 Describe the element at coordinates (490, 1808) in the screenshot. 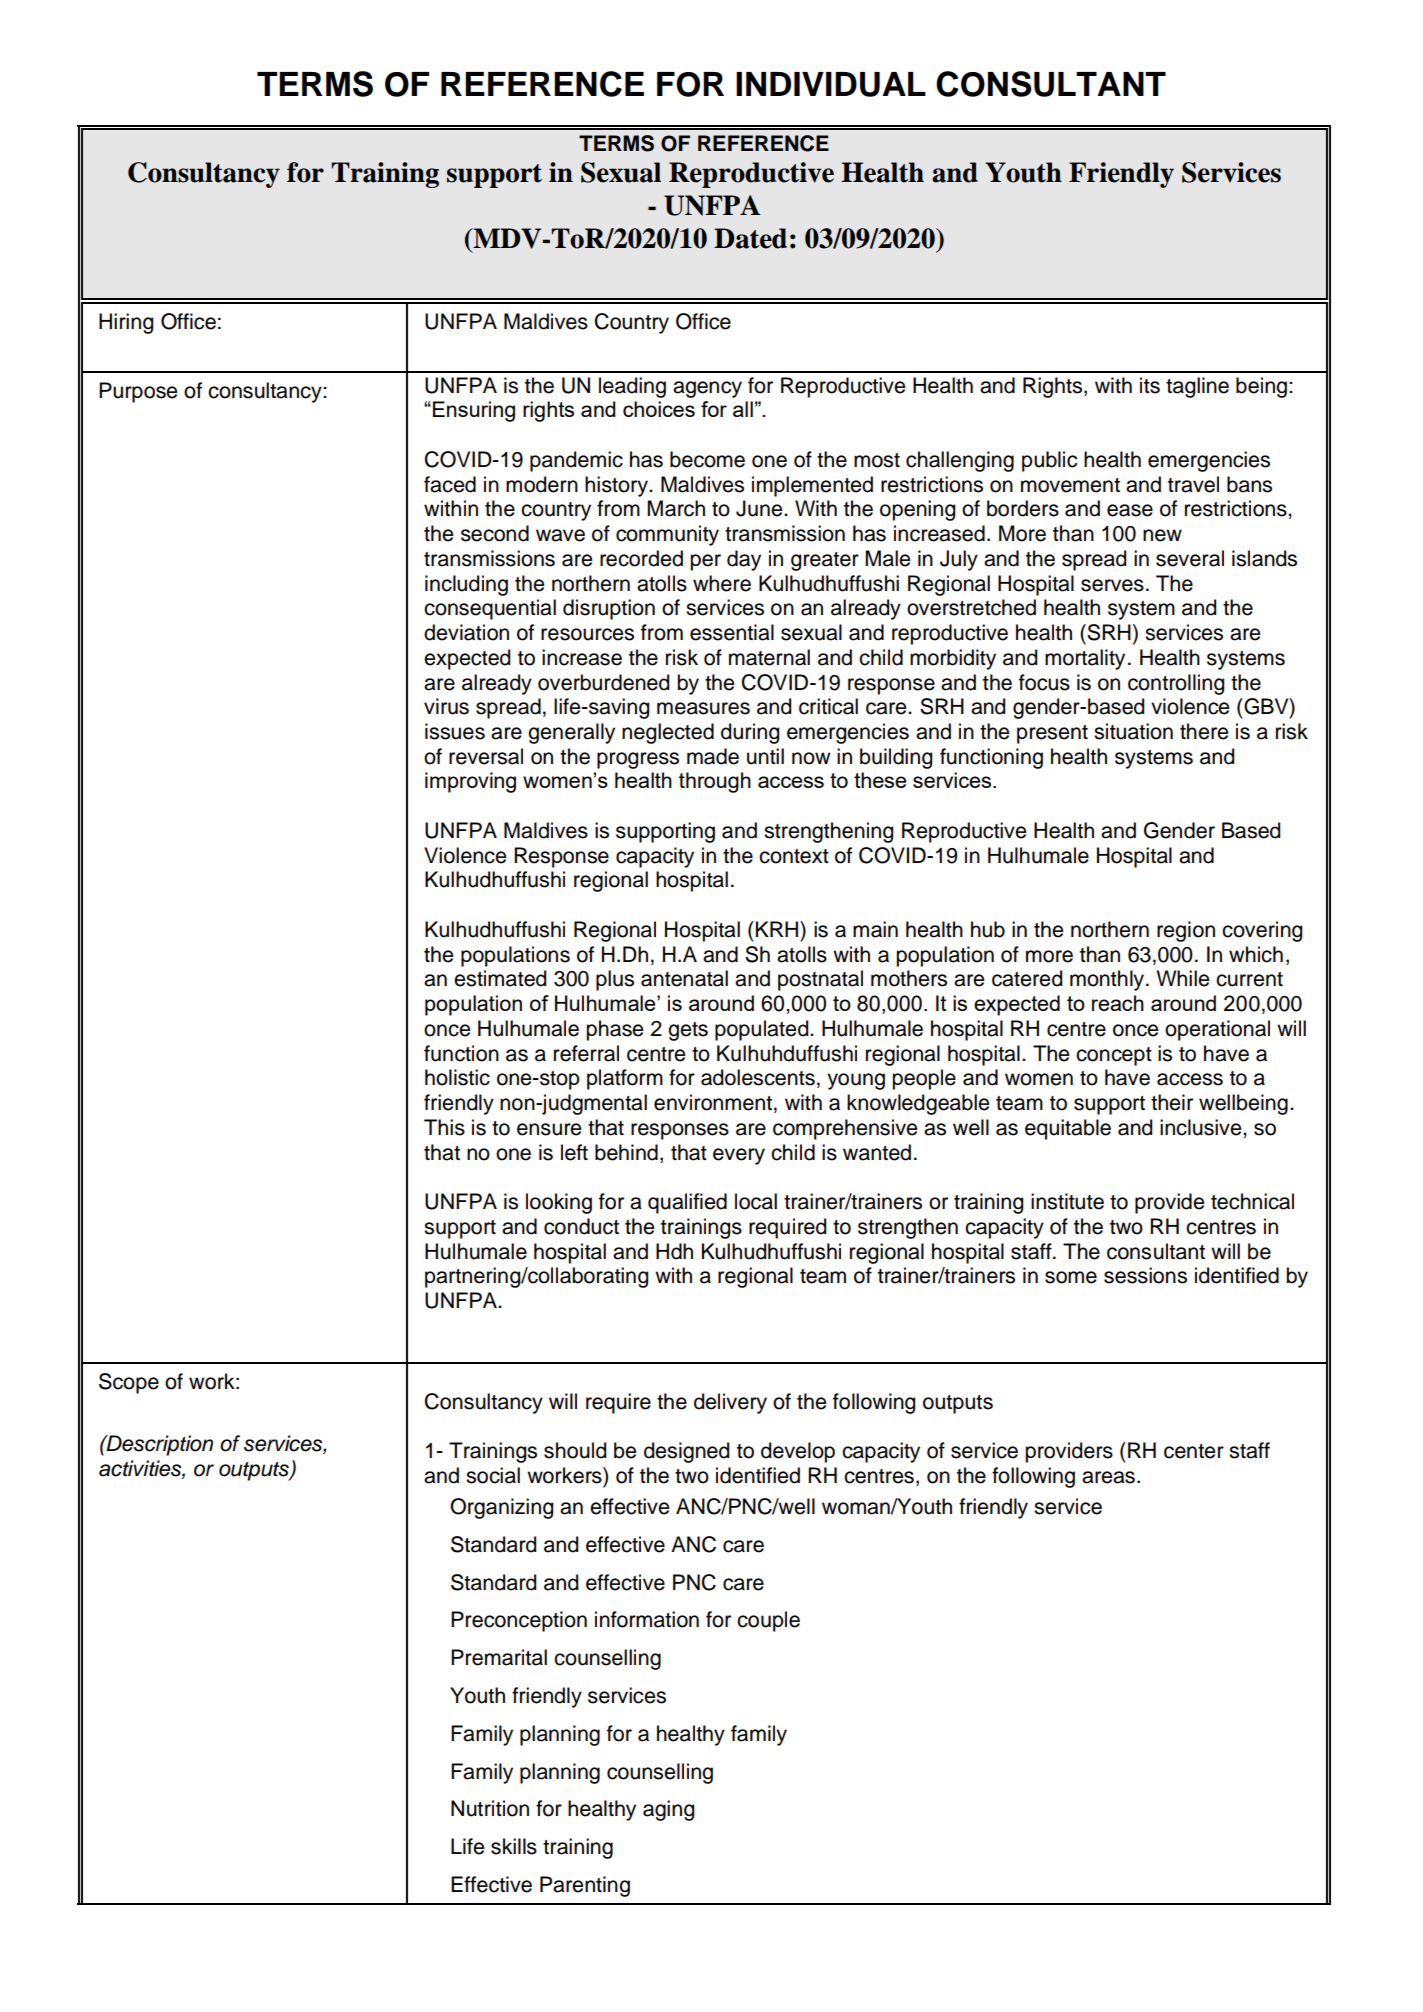

I see `Nutrition` at that location.
